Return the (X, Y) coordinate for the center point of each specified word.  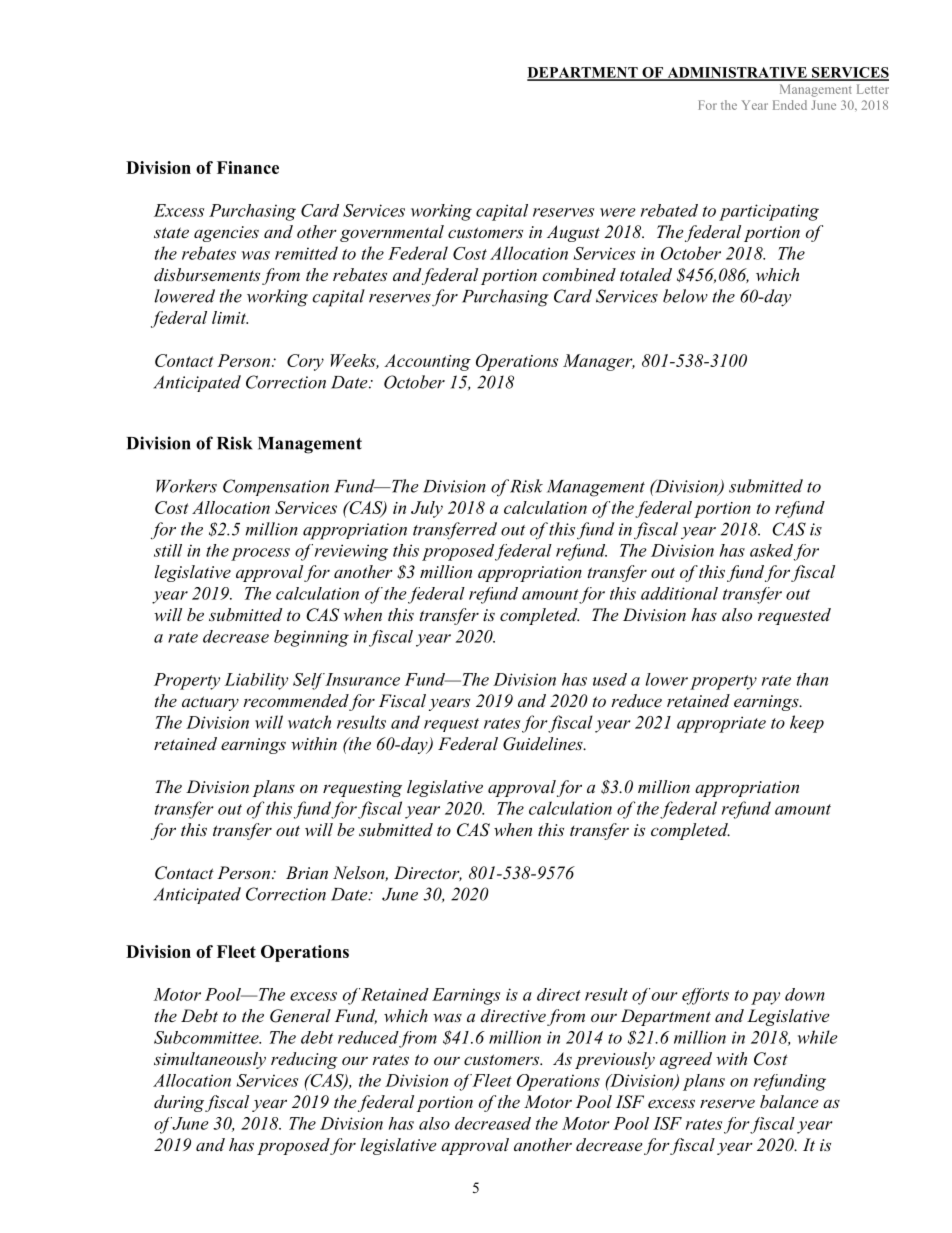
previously (615, 1060)
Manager (599, 362)
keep (807, 724)
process (260, 554)
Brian (307, 872)
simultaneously (210, 1060)
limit (230, 317)
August (573, 233)
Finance (248, 167)
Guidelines (544, 744)
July (427, 509)
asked (771, 550)
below (685, 296)
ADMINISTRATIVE (737, 73)
